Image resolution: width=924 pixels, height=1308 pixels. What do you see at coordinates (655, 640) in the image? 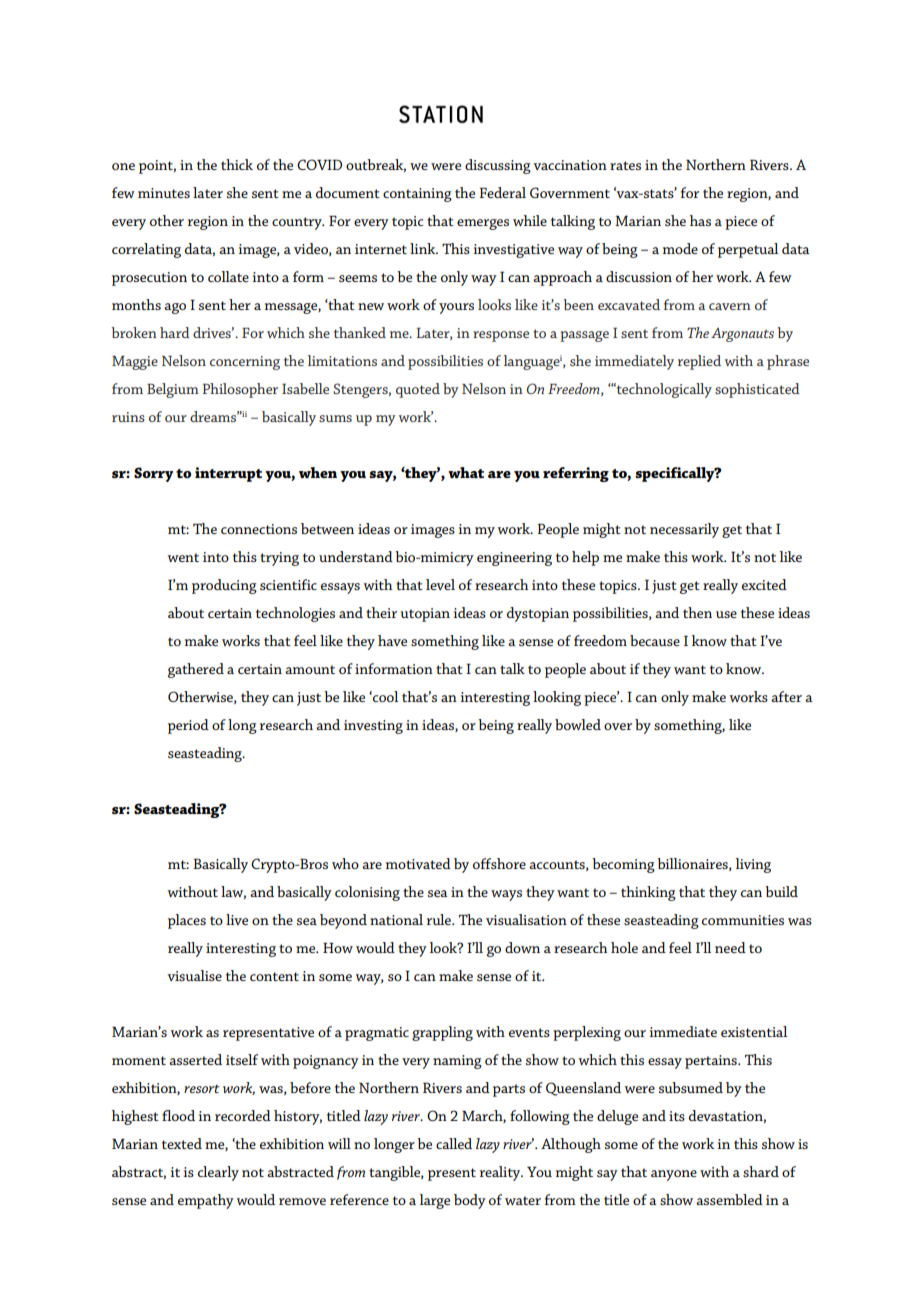
I see `because` at bounding box center [655, 640].
